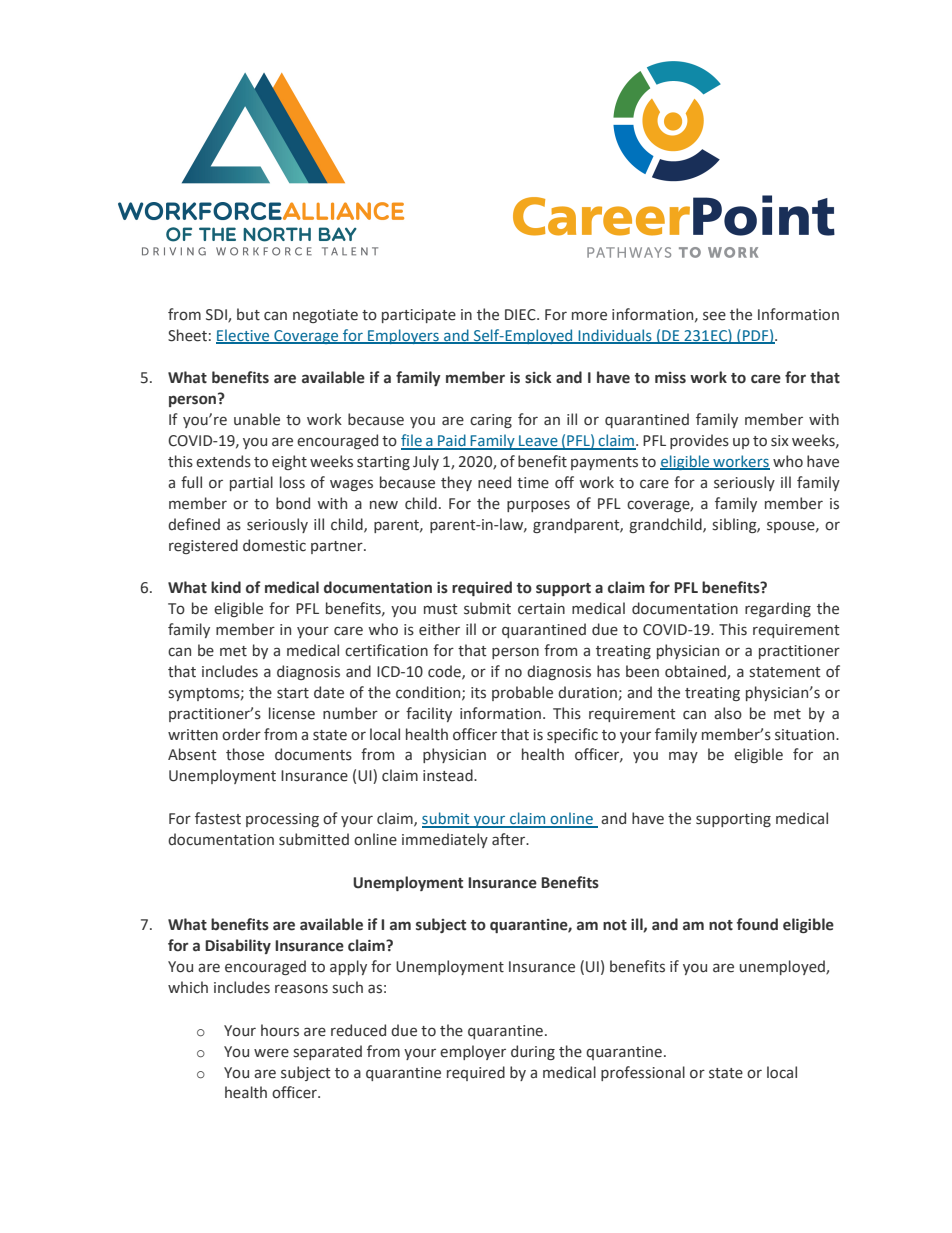 This document has height=1233, width=952. Describe the element at coordinates (714, 316) in the document. I see `see` at that location.
